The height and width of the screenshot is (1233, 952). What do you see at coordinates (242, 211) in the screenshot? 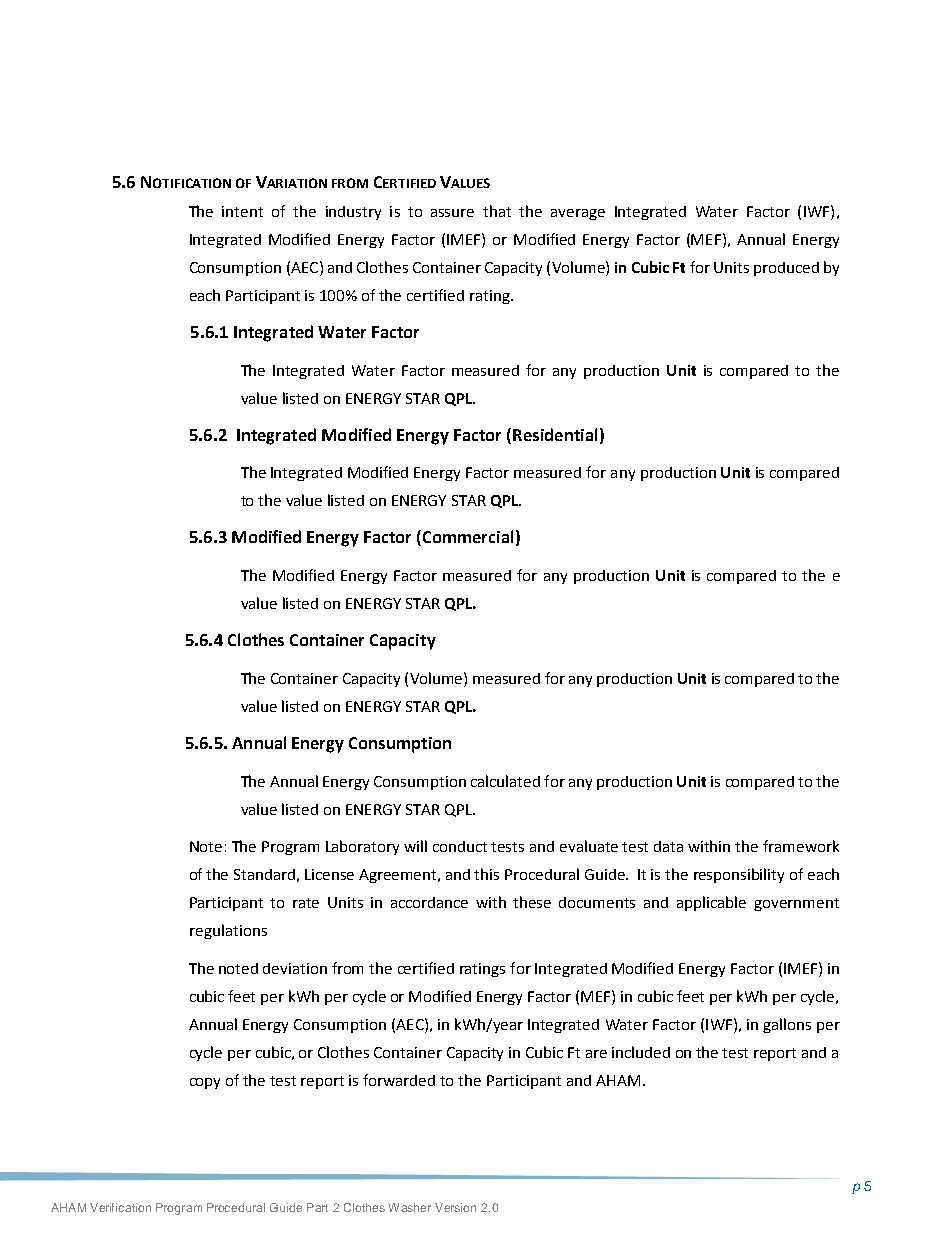
I see `intent` at bounding box center [242, 211].
